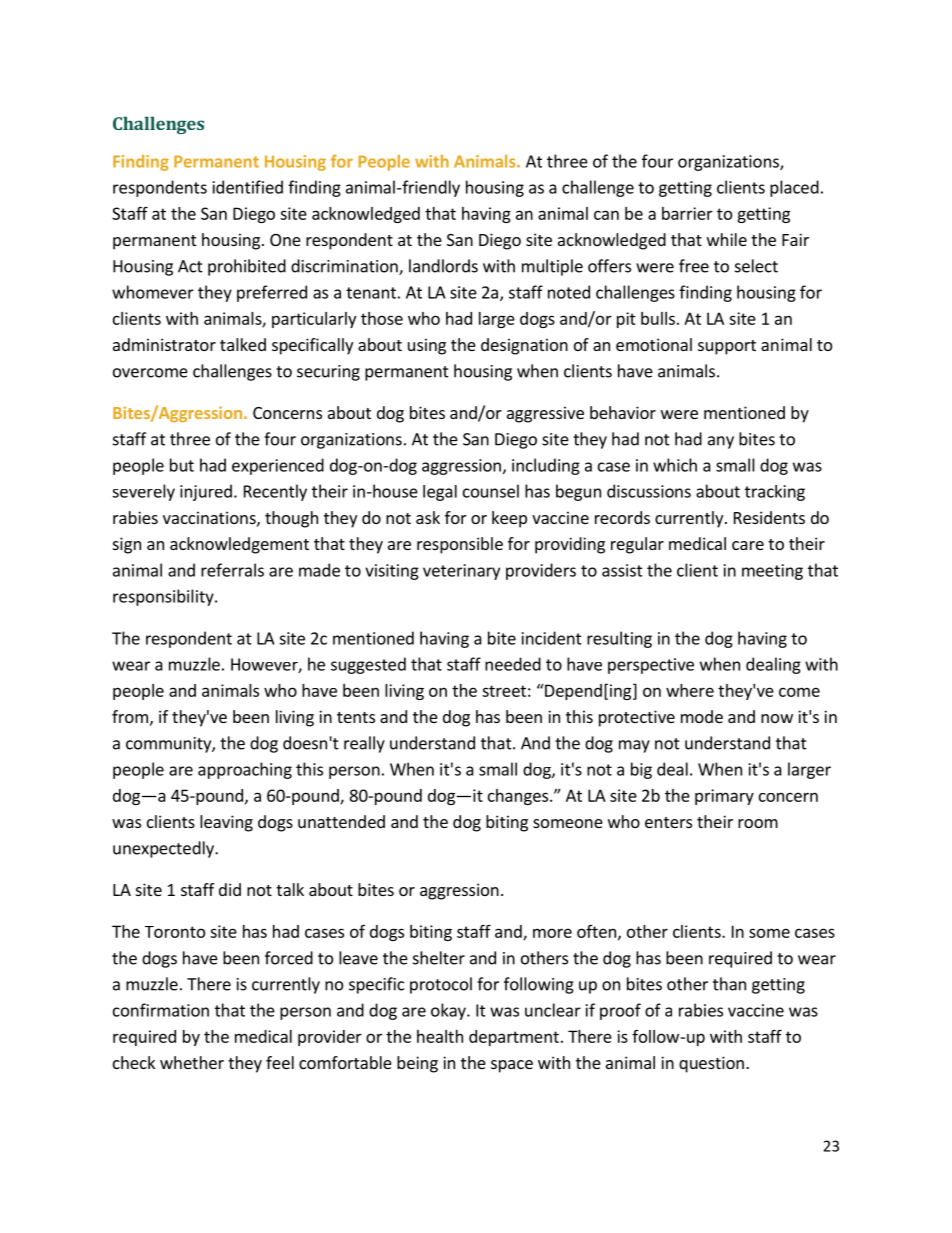 This document has height=1233, width=952. Describe the element at coordinates (226, 823) in the document. I see `leaving` at that location.
